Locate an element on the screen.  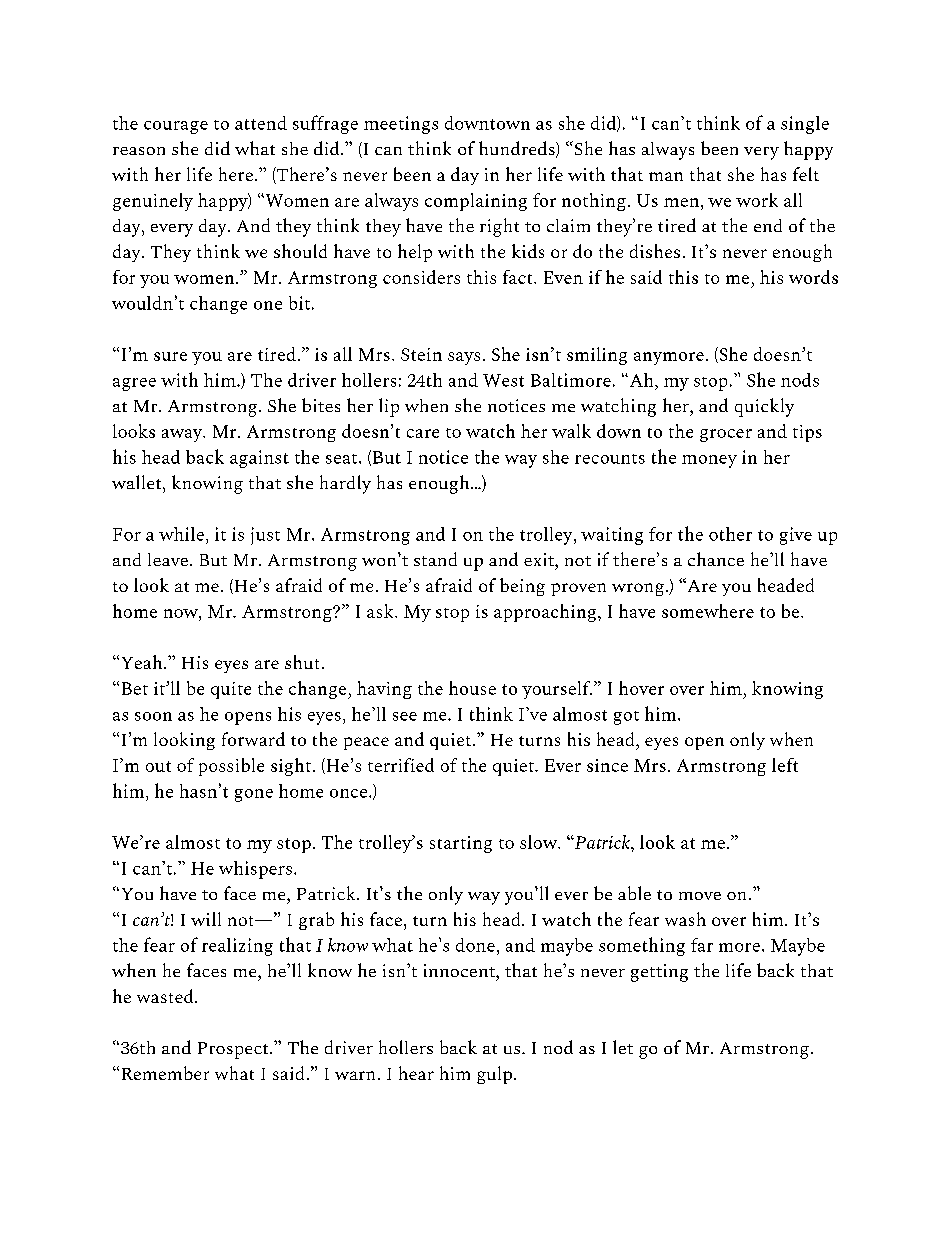
gulp is located at coordinates (494, 1075).
